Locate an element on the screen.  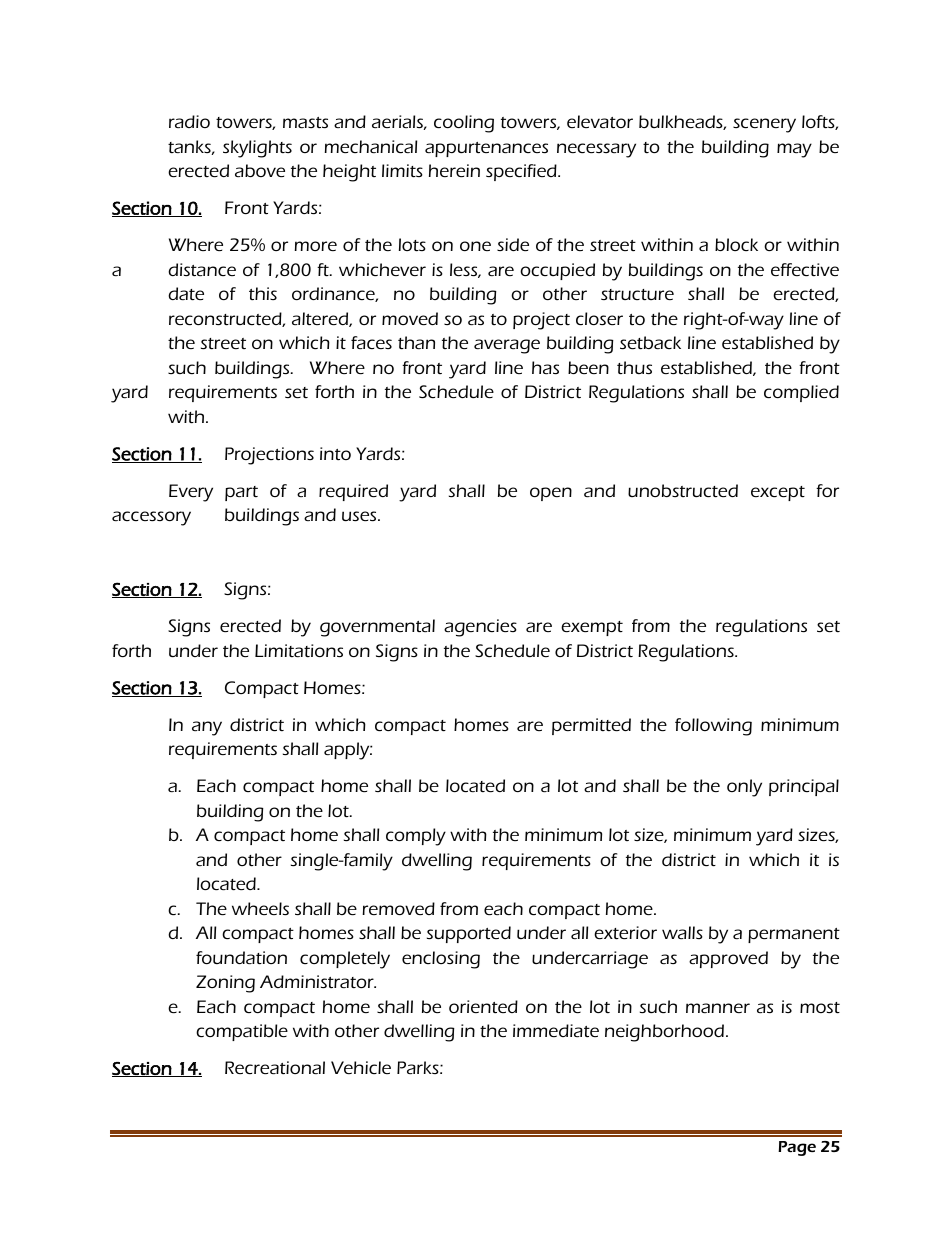
only is located at coordinates (744, 788).
